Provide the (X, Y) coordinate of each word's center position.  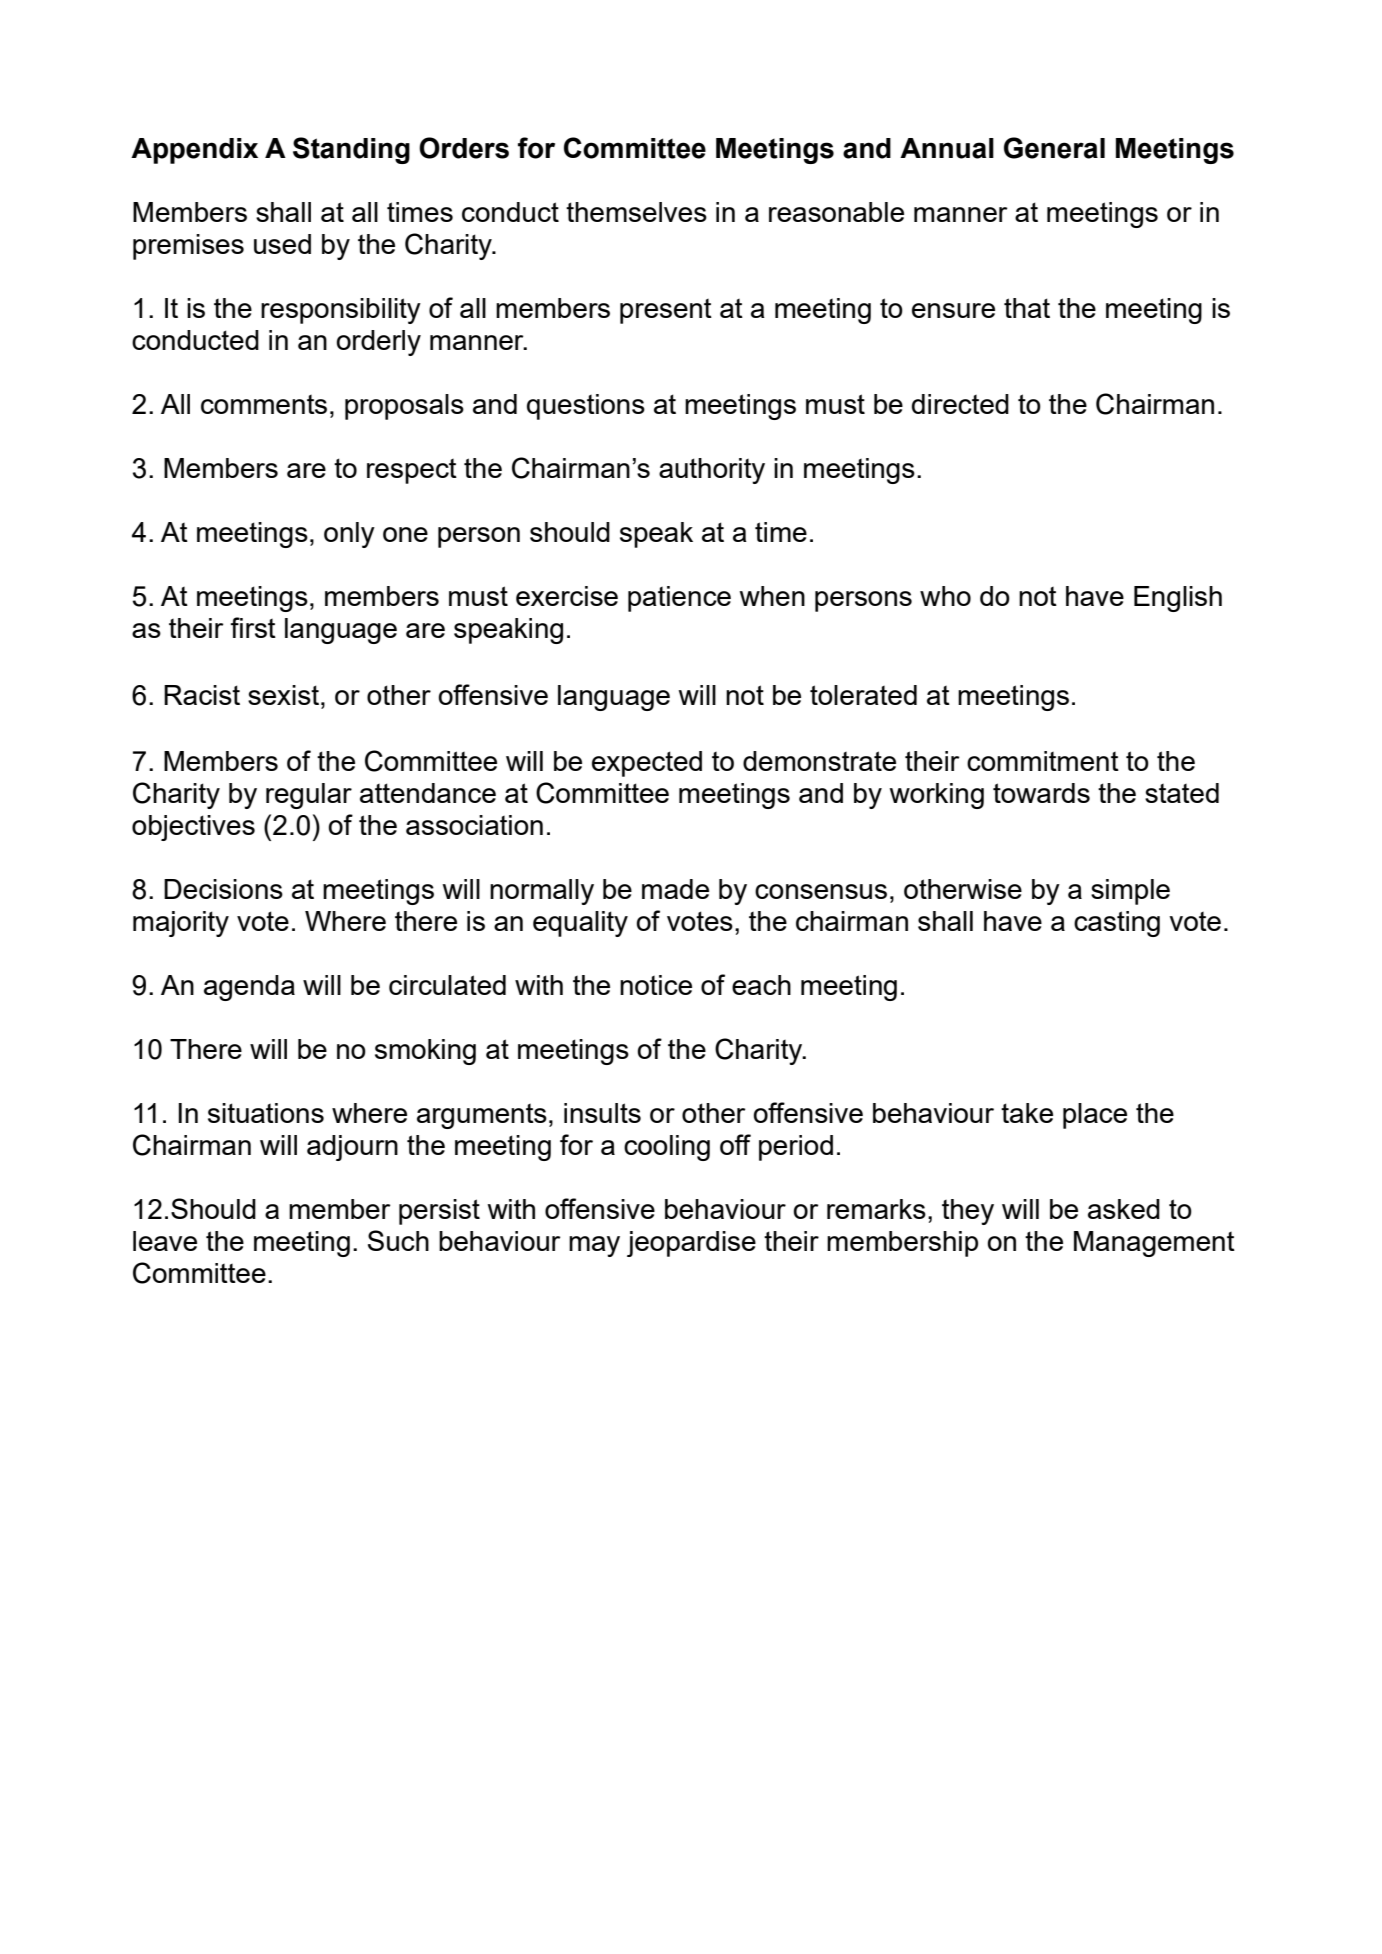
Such (398, 1240)
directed (960, 404)
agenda (249, 988)
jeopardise (691, 1244)
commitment (1043, 761)
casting (1117, 924)
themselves (636, 212)
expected (647, 764)
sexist (283, 695)
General (1054, 148)
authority (712, 471)
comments (264, 404)
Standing (351, 150)
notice (656, 985)
